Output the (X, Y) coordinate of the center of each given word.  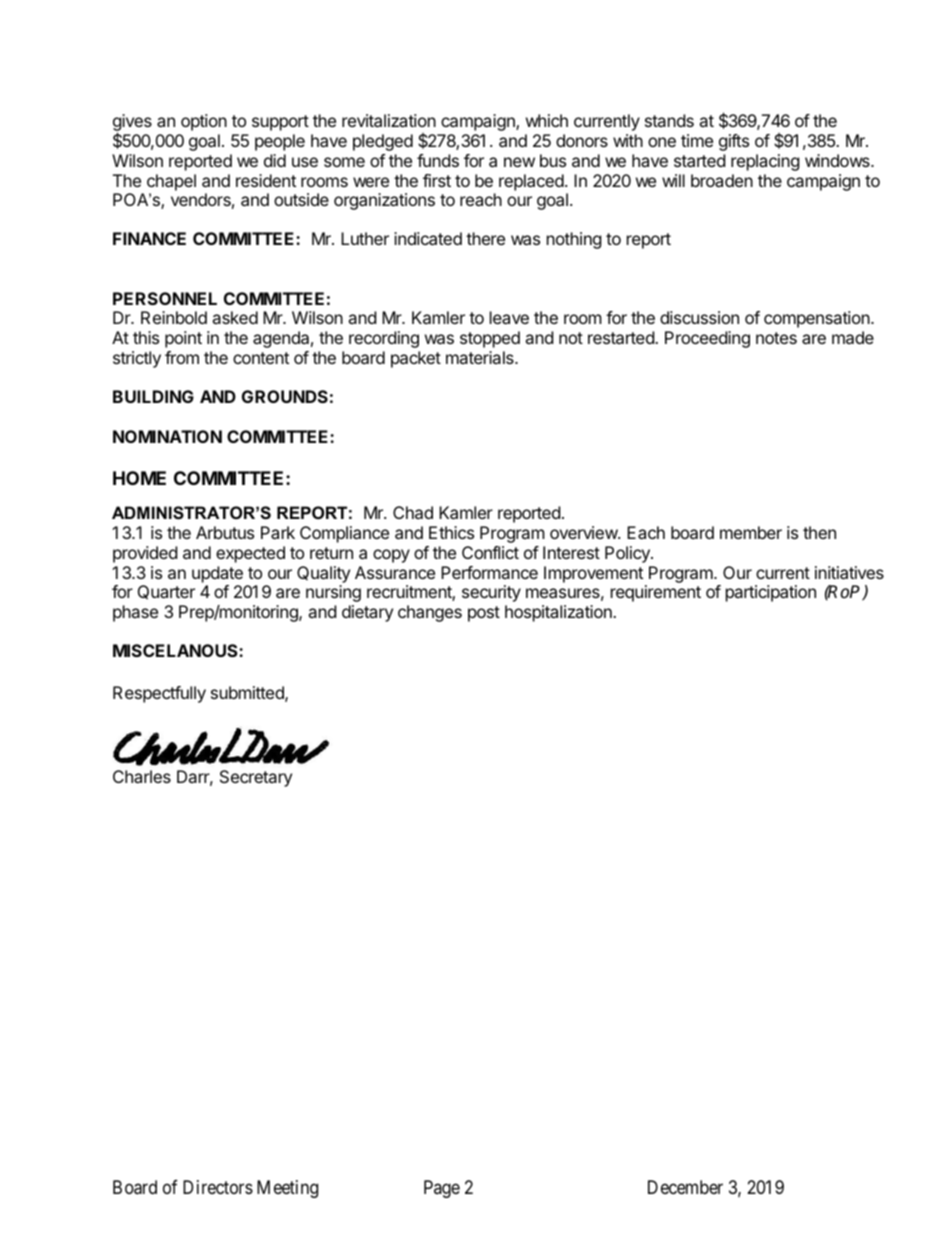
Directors (218, 1187)
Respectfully (159, 694)
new (519, 162)
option (204, 122)
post (484, 614)
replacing (765, 162)
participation (771, 593)
